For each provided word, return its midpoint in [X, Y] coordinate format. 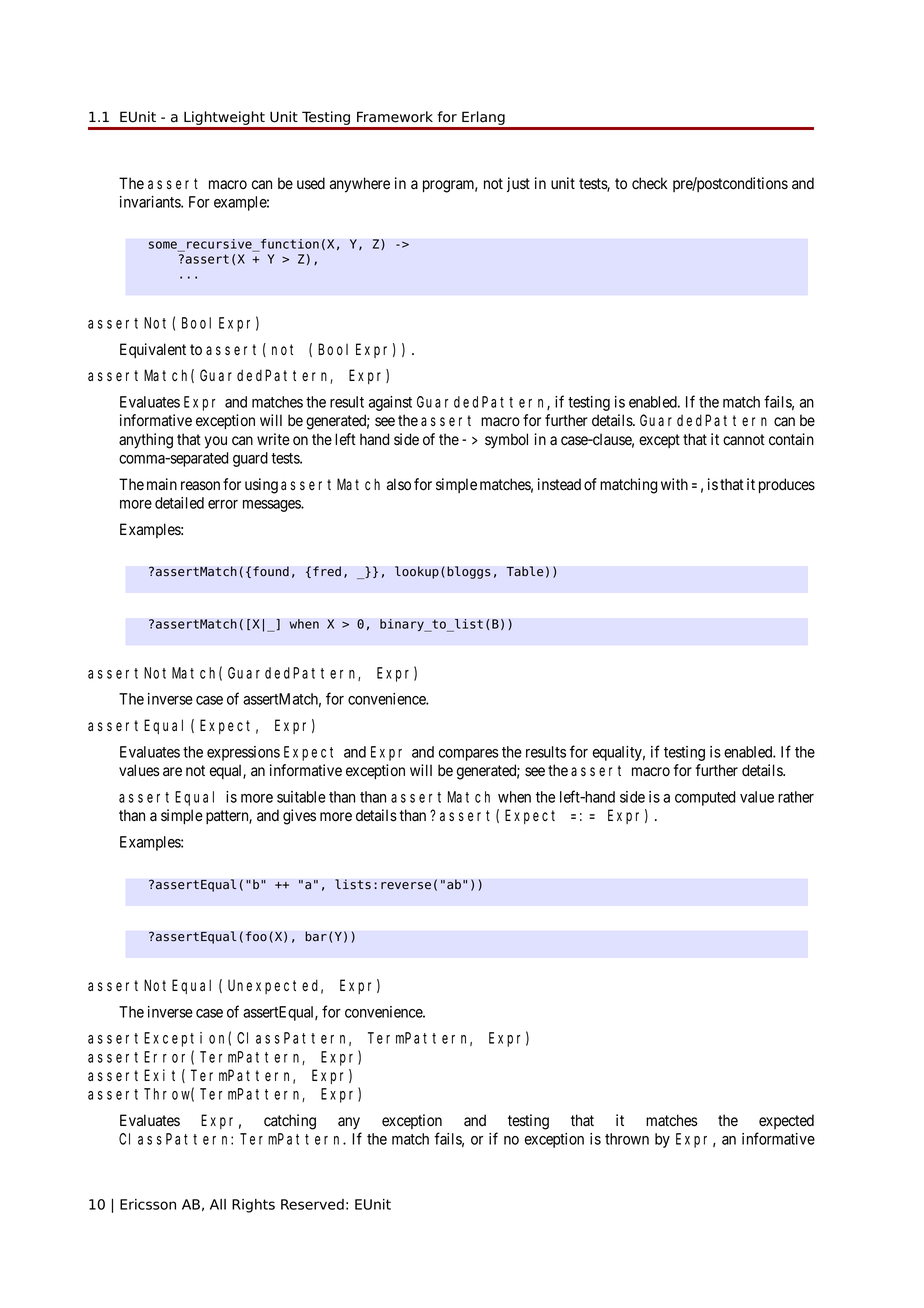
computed [705, 798]
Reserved [312, 1204]
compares [468, 755]
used [311, 183]
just [518, 184]
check [649, 183]
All [218, 1204]
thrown [627, 1139]
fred [327, 571]
